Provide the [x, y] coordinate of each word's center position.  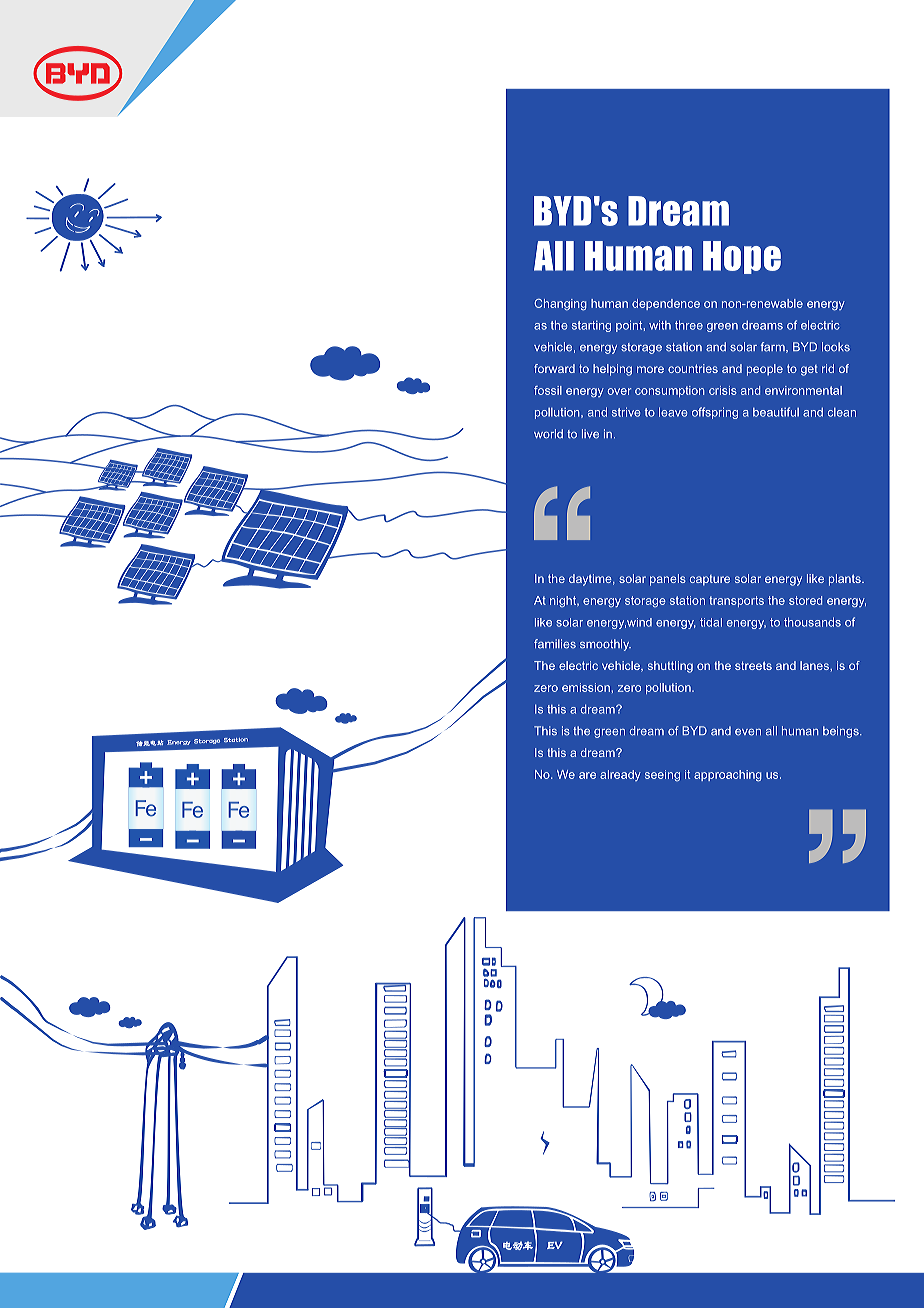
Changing [560, 305]
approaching [728, 776]
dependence [666, 304]
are [587, 775]
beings [842, 732]
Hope [742, 257]
